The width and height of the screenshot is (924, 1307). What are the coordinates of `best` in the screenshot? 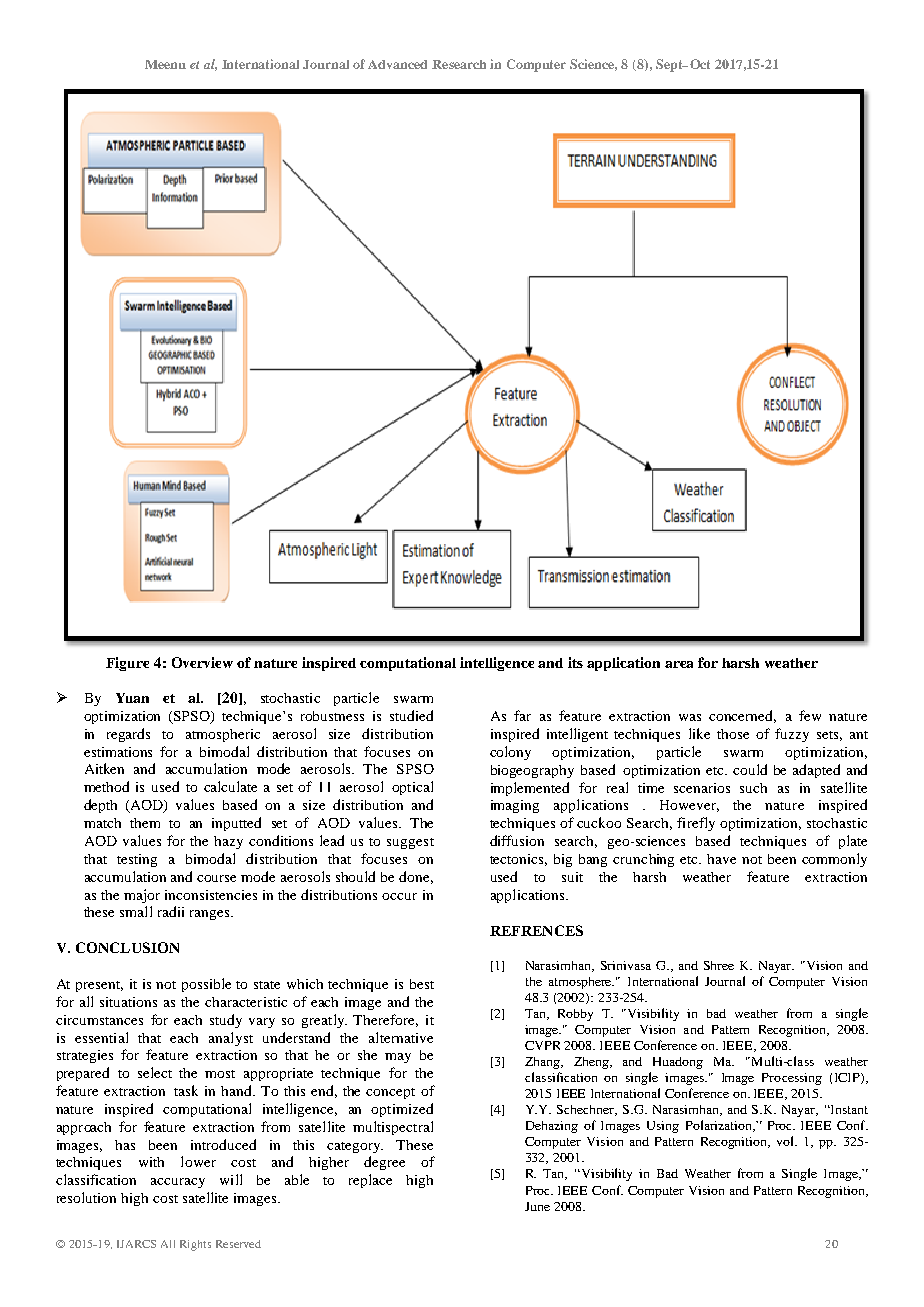 It's located at (422, 984).
